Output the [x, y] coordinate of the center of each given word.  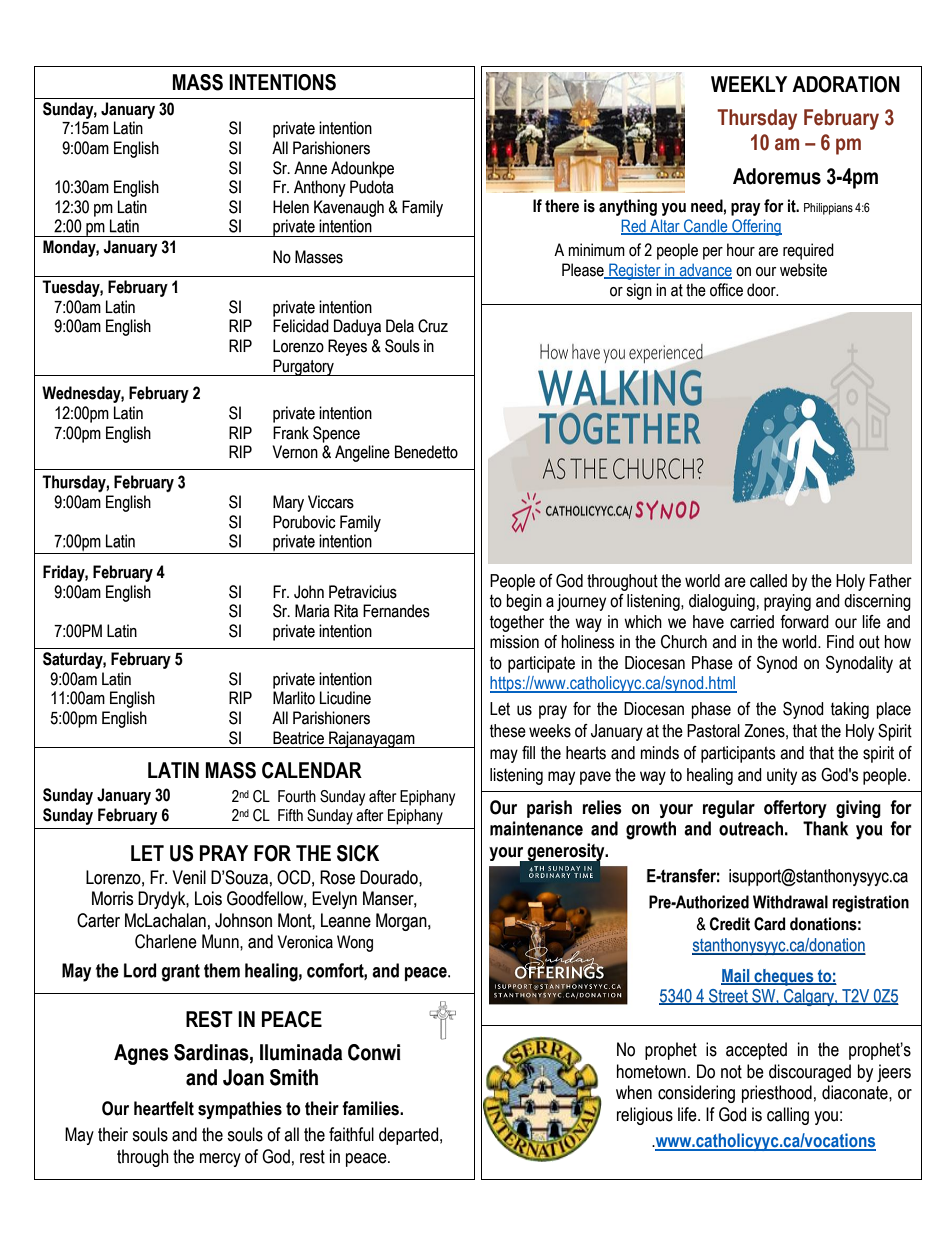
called [768, 581]
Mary [288, 503]
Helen [291, 207]
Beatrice [298, 738]
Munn [221, 941]
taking [850, 710]
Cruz [433, 326]
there [562, 206]
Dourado [390, 877]
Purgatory [304, 367]
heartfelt [164, 1108]
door [762, 290]
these [508, 731]
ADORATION [846, 84]
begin [524, 602]
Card [770, 924]
